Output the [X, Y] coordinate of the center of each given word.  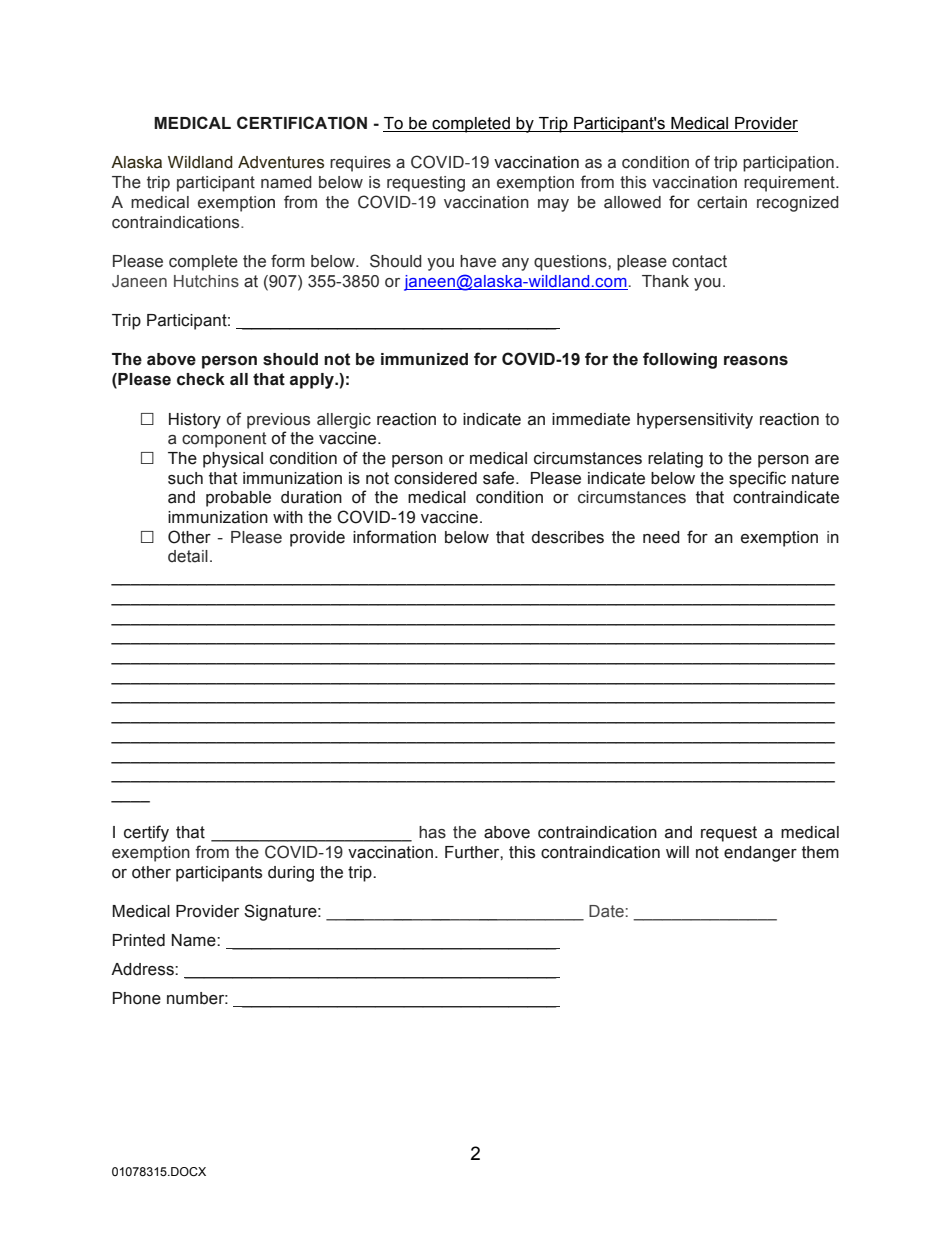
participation [788, 164]
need [661, 537]
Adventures [281, 162]
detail [188, 556]
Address [143, 969]
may [553, 205]
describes [568, 537]
